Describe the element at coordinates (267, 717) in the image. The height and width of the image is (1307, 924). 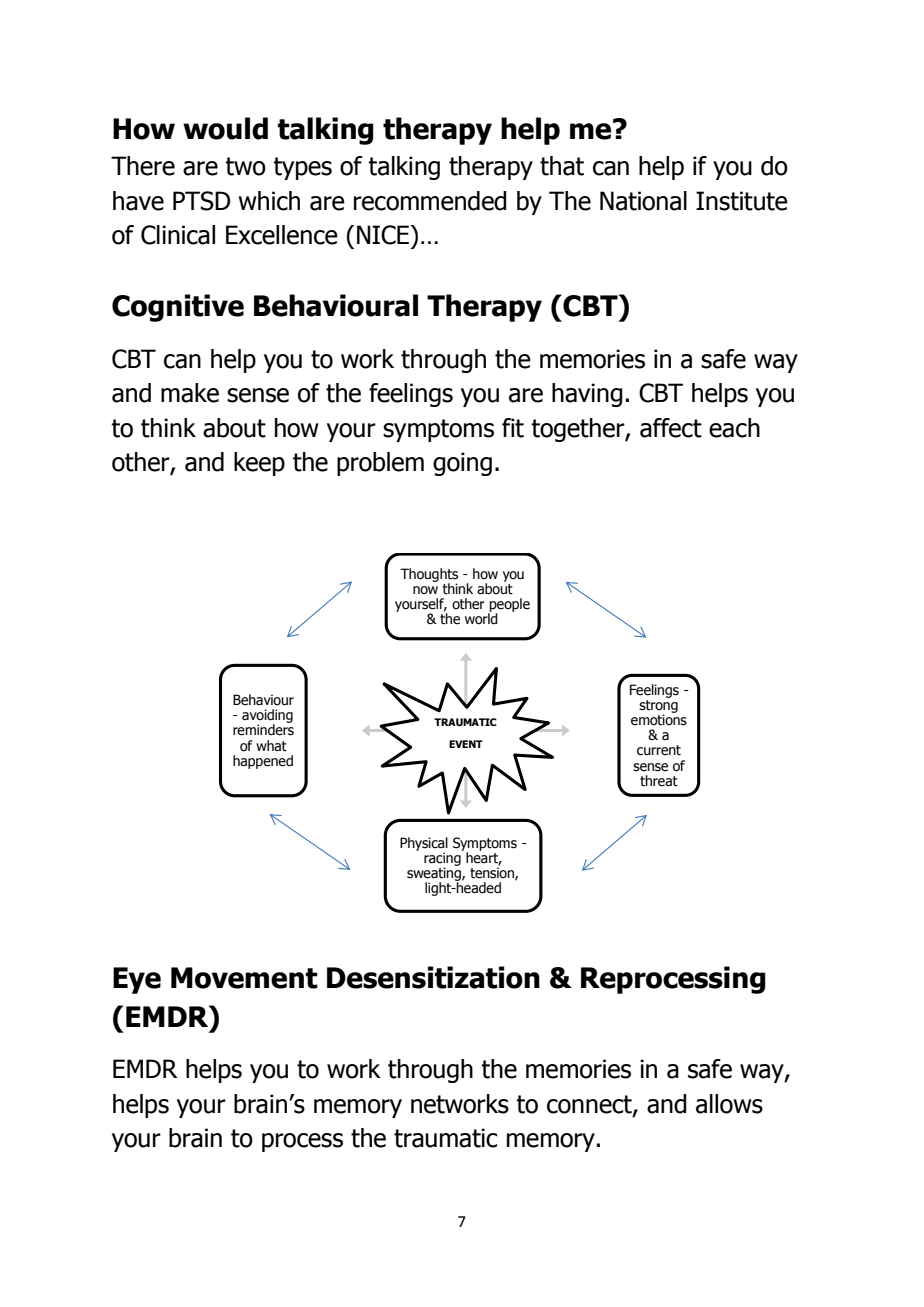
I see `avoiding` at that location.
